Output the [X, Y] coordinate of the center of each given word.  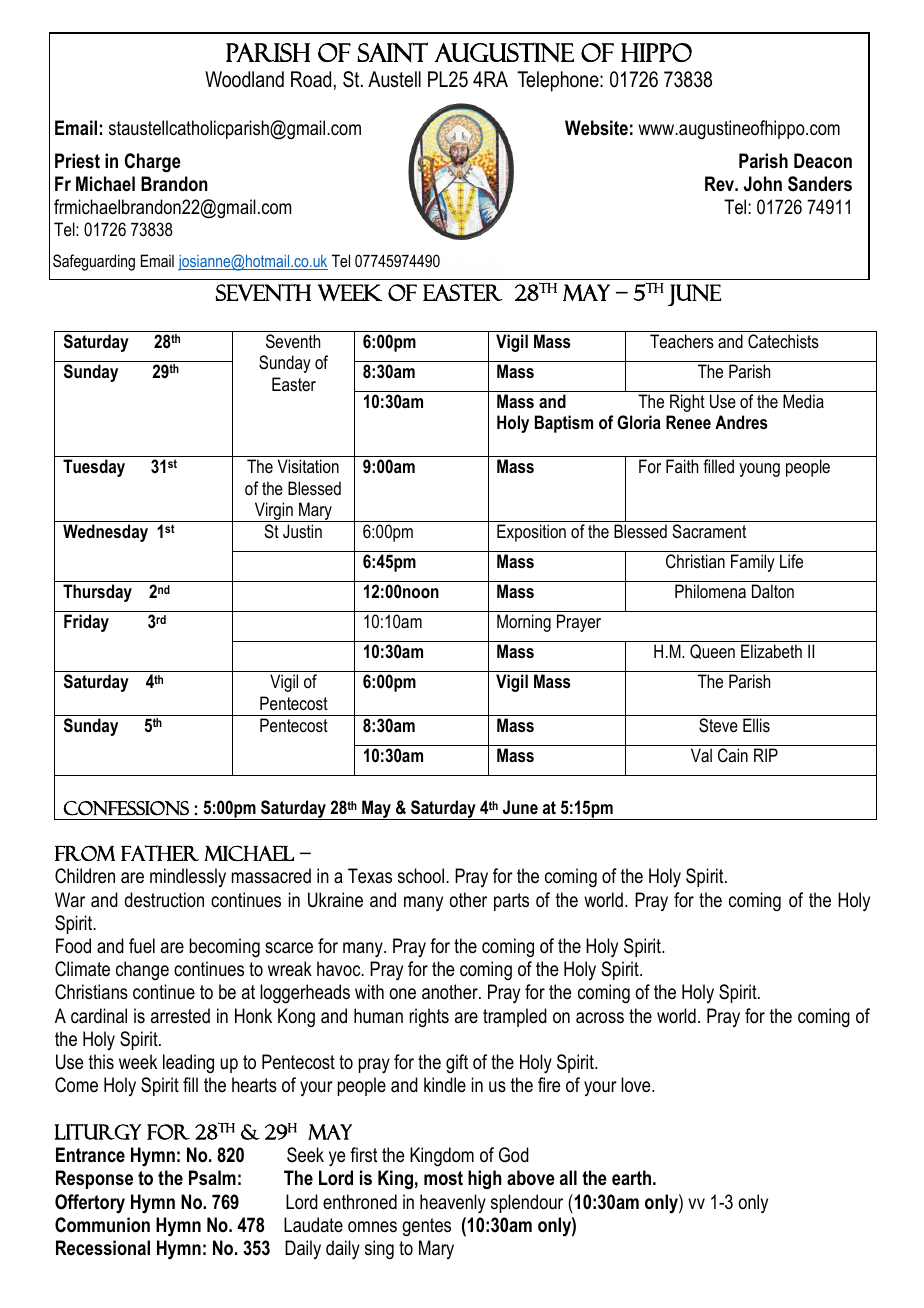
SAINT [393, 52]
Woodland [244, 79]
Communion [102, 1225]
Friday [86, 623]
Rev [721, 184]
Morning [524, 623]
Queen [712, 651]
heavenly [453, 1204]
